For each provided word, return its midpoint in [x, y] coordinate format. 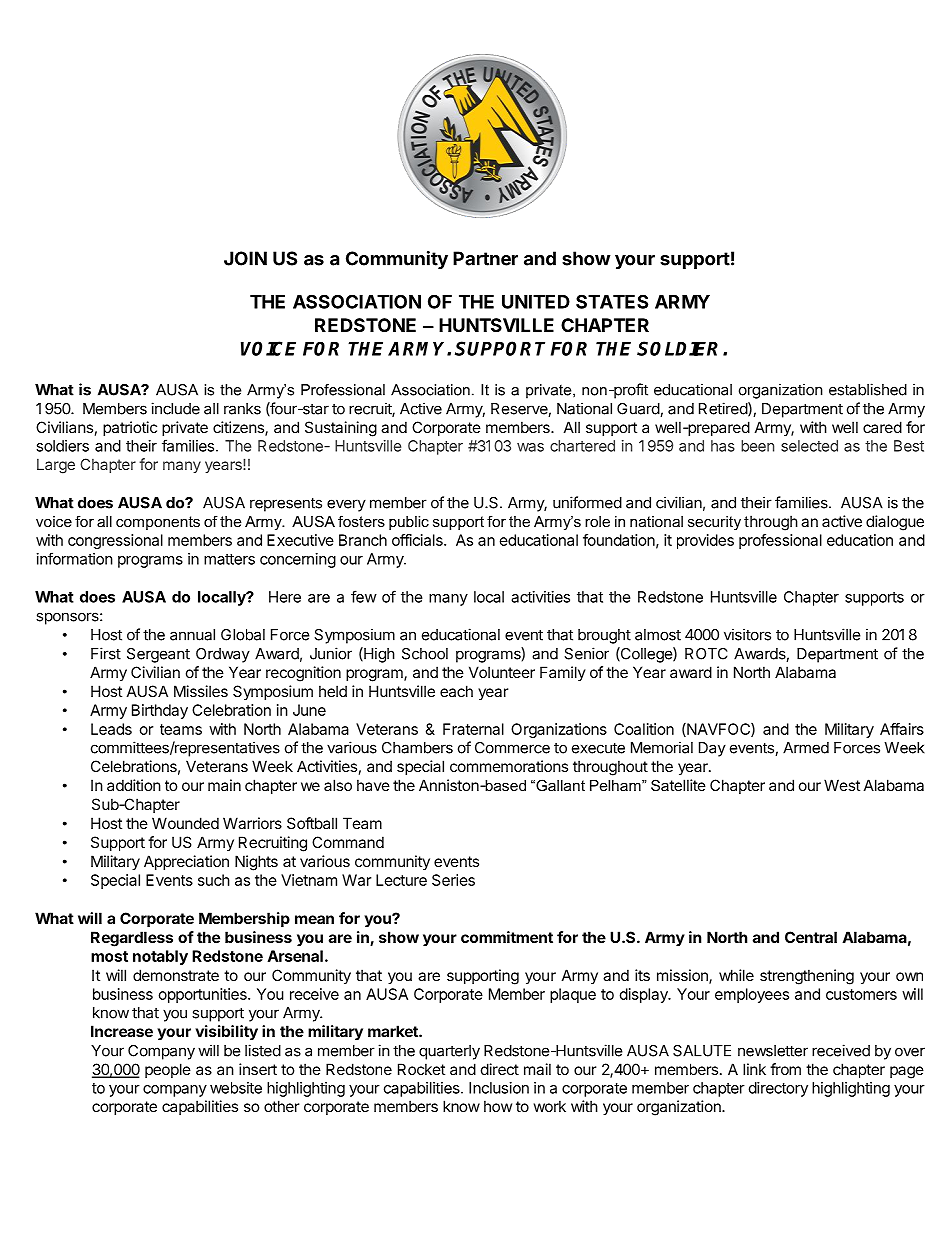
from [785, 1069]
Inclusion [499, 1088]
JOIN [245, 258]
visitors [747, 634]
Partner [485, 258]
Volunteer [502, 672]
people [168, 1070]
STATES [612, 301]
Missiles [201, 691]
